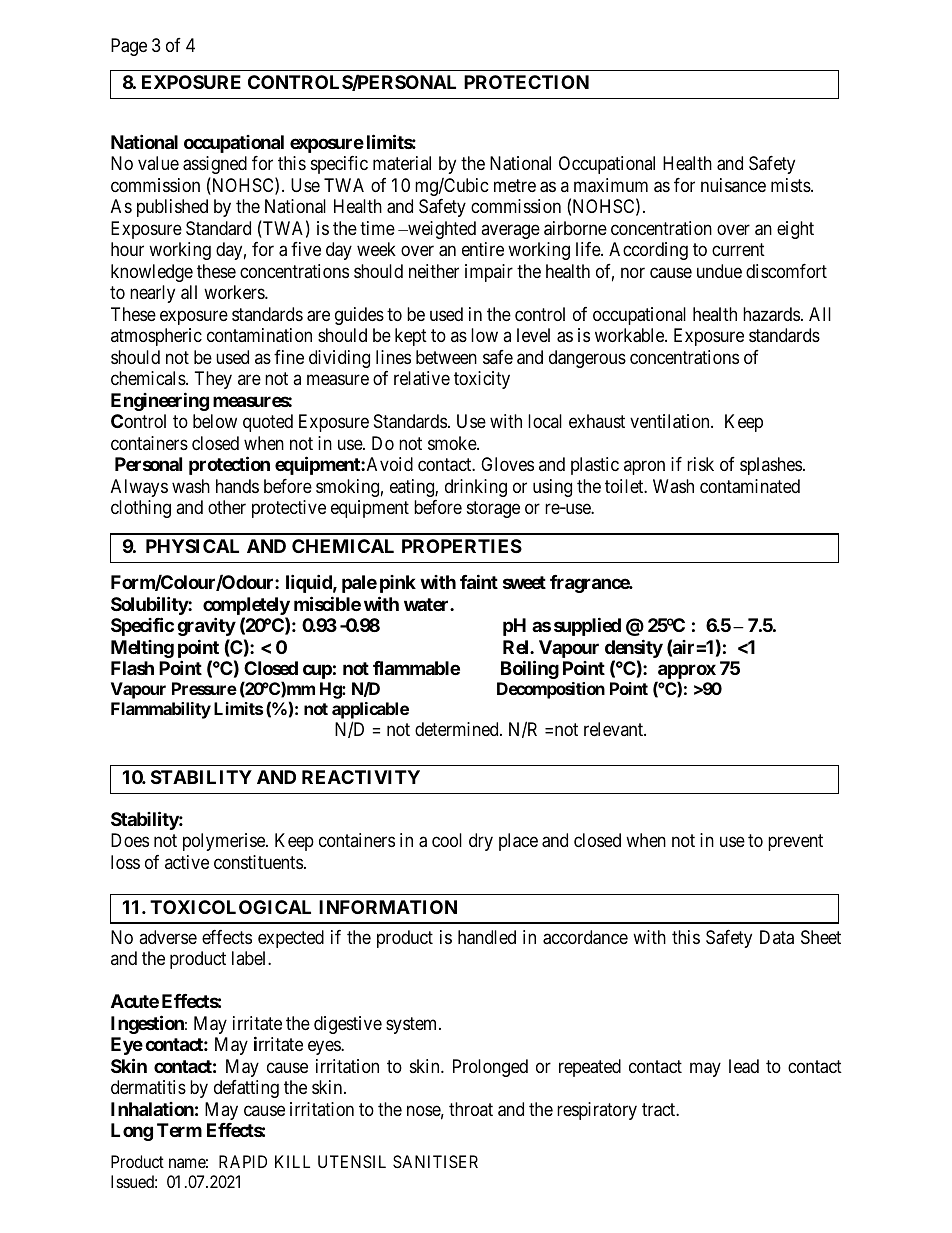  I want to click on smoke, so click(453, 443).
